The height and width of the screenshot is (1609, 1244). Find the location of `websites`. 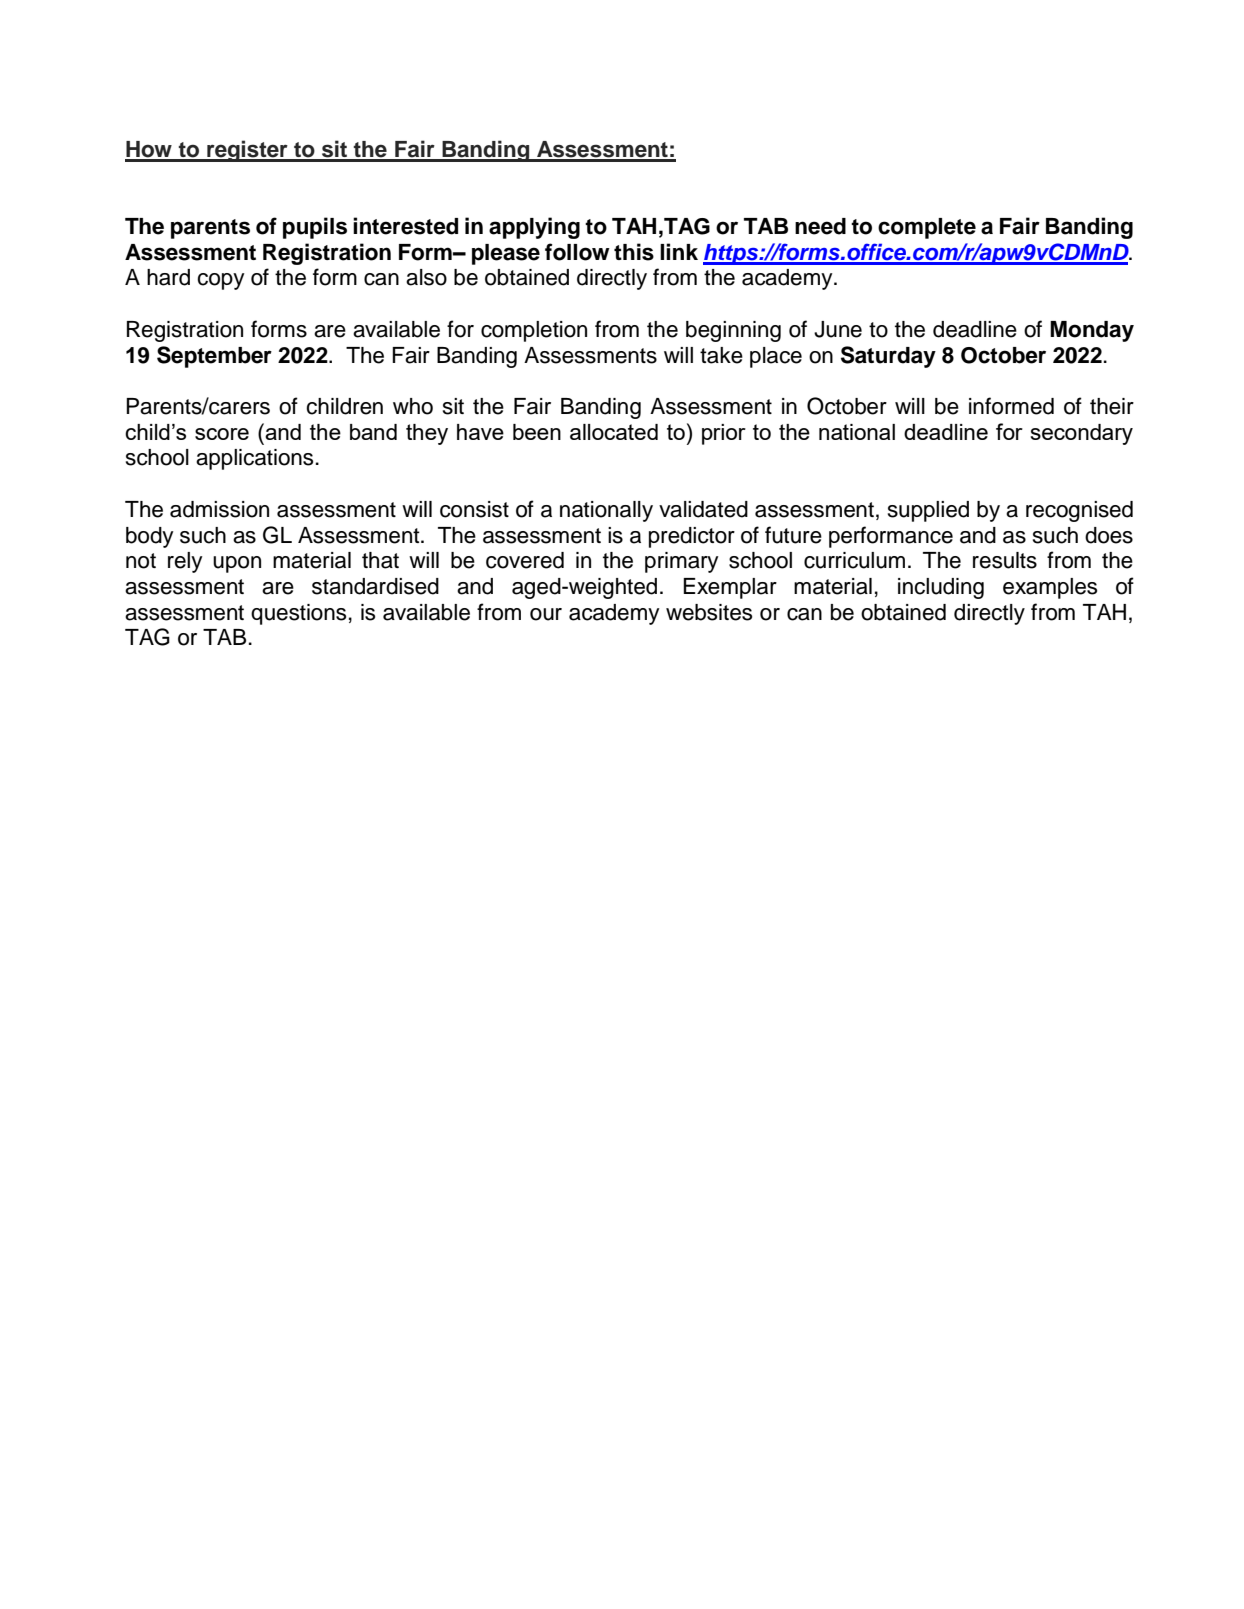

websites is located at coordinates (709, 612).
